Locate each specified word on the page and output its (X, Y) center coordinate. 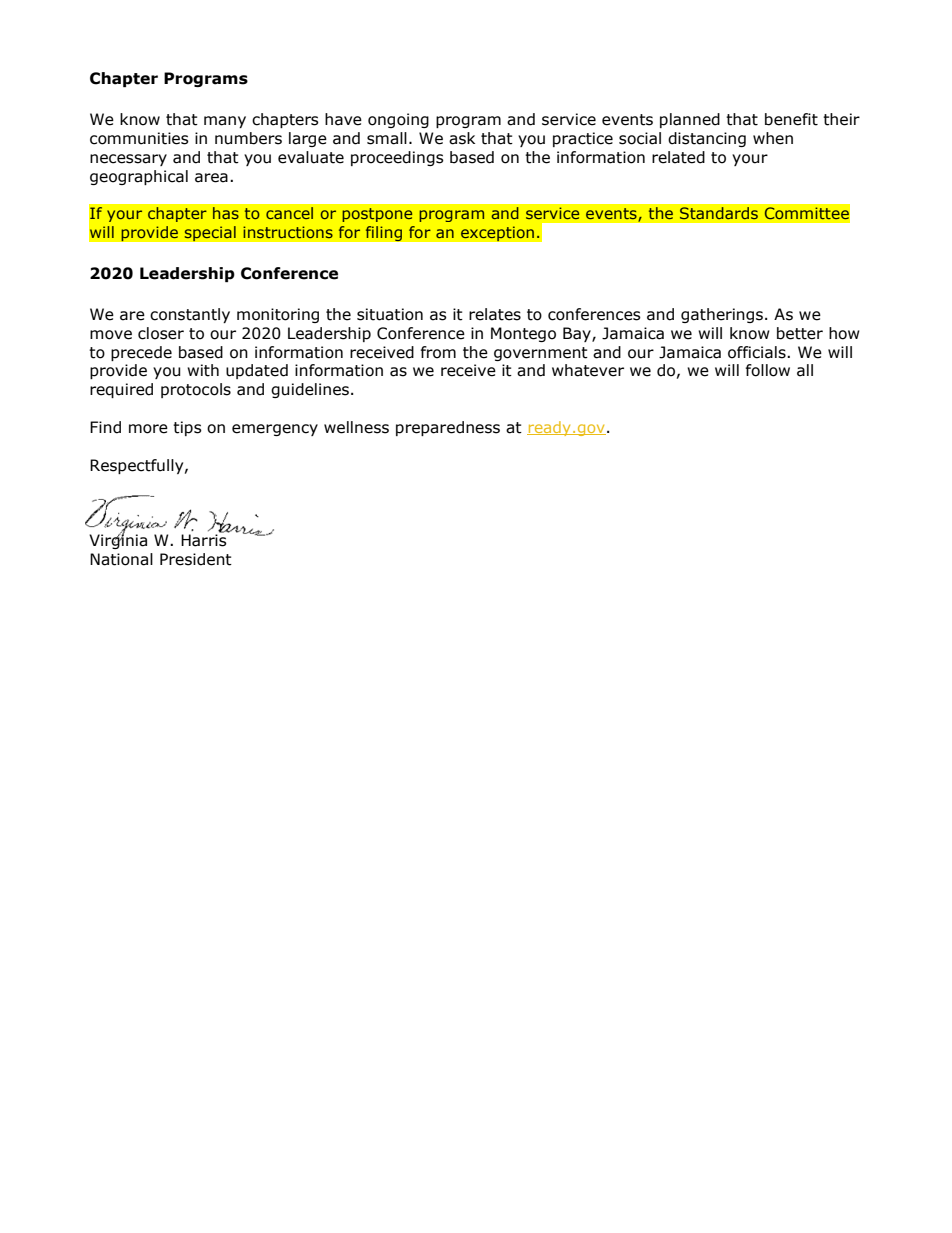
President (196, 559)
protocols (196, 390)
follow (768, 370)
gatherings (722, 315)
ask (462, 138)
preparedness (448, 428)
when (773, 138)
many (225, 122)
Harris (205, 539)
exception (497, 234)
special (210, 234)
